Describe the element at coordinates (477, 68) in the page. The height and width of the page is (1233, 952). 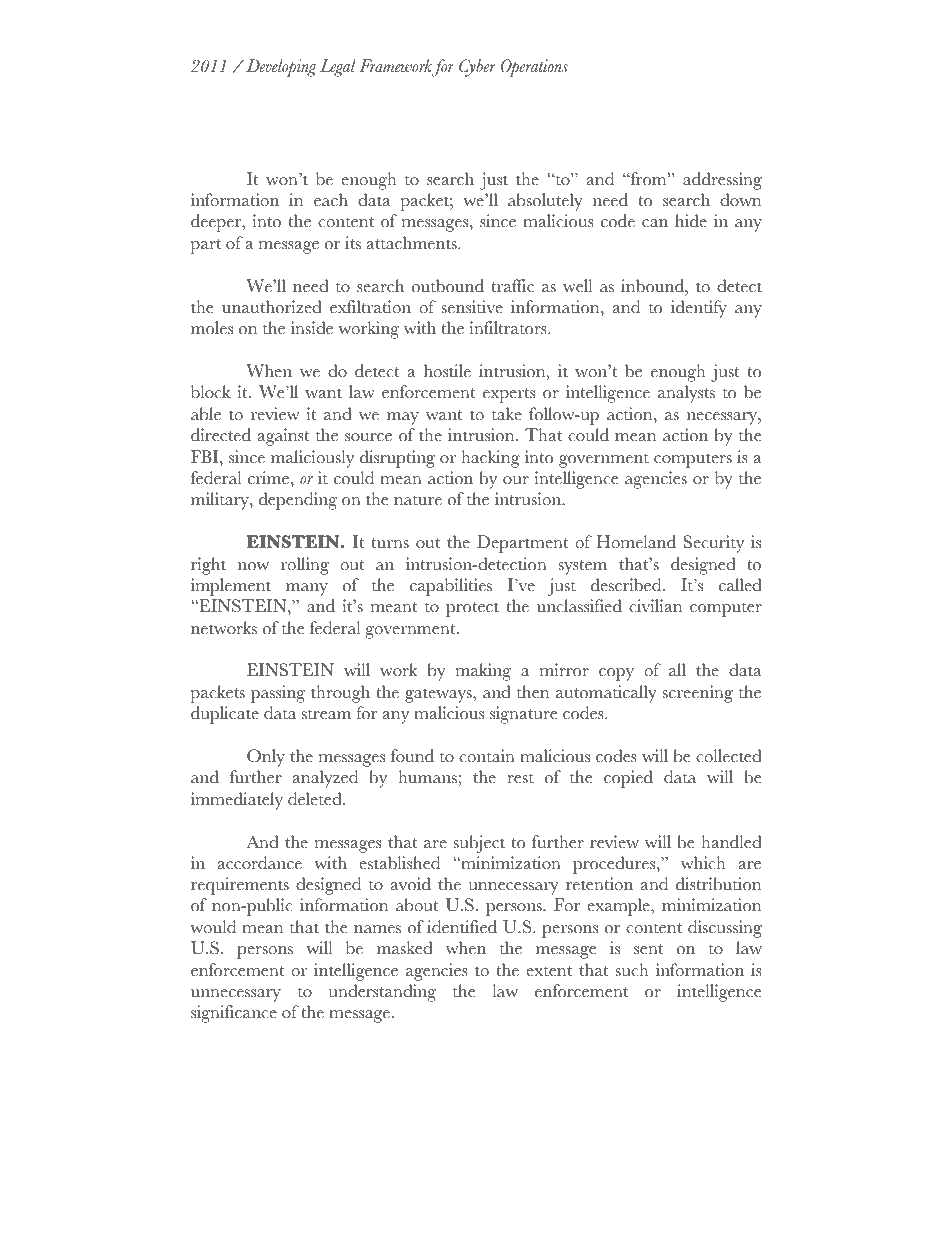
I see `Cyber` at that location.
